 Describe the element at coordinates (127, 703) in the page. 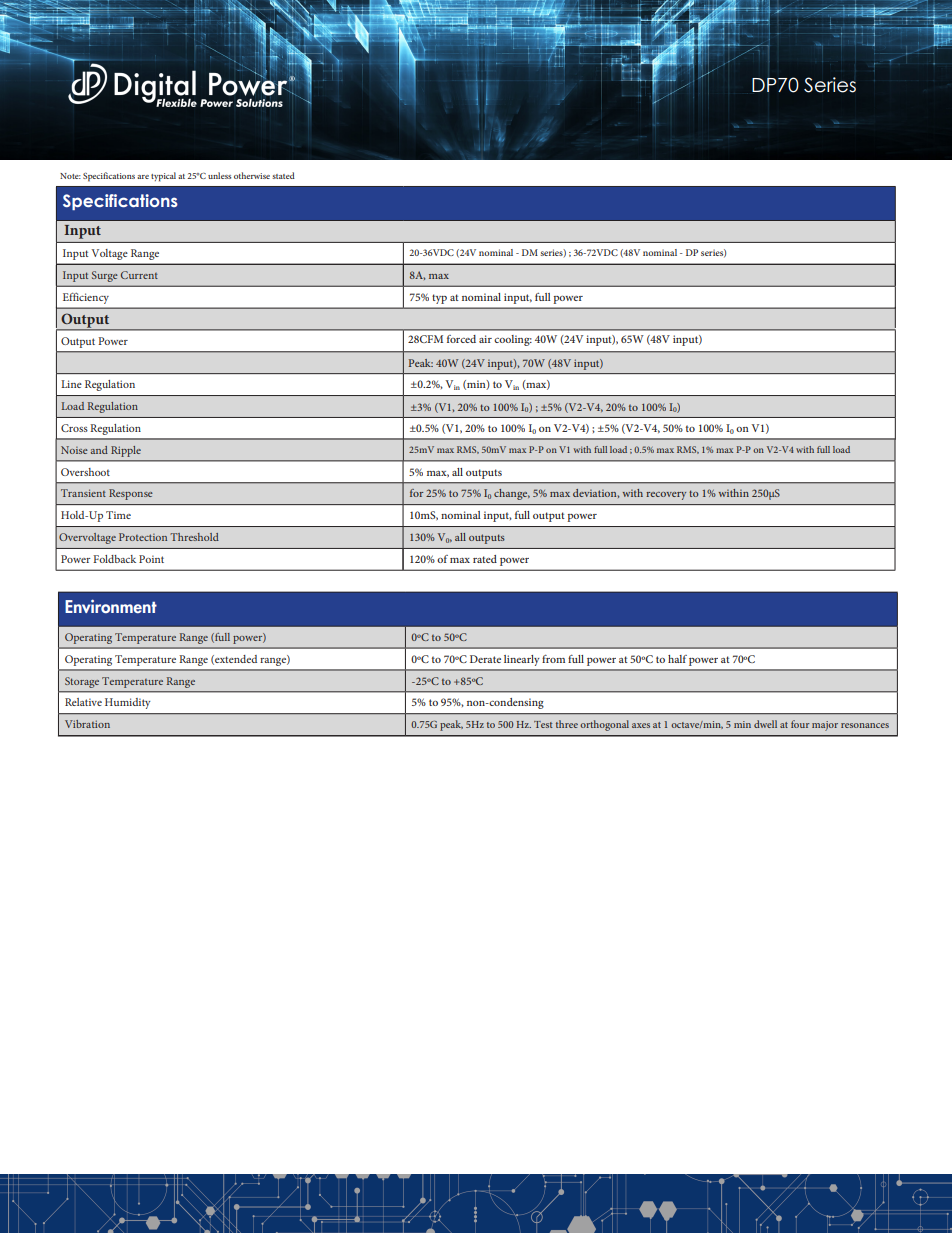

I see `Humidity` at that location.
